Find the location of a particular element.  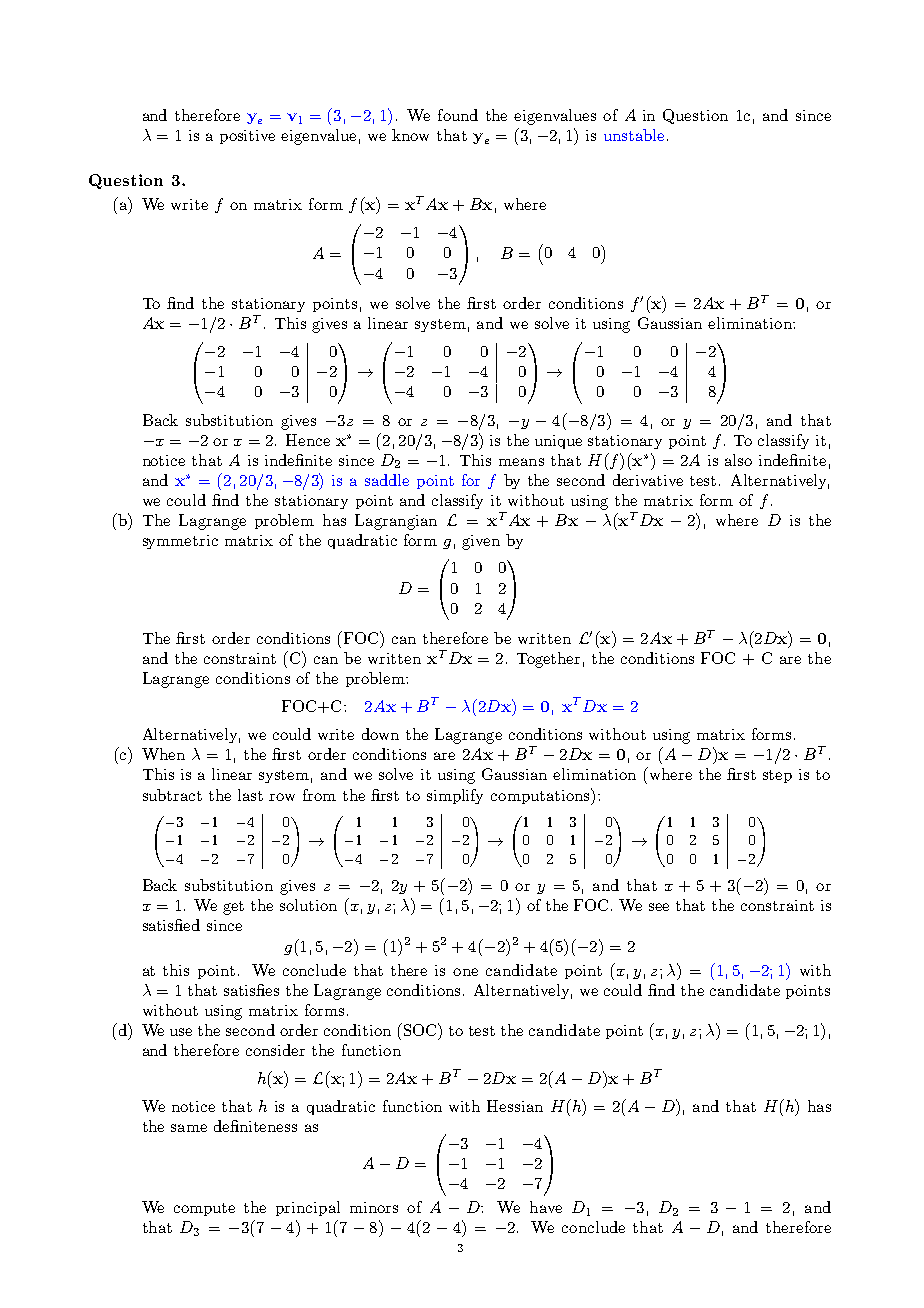

one is located at coordinates (465, 972).
